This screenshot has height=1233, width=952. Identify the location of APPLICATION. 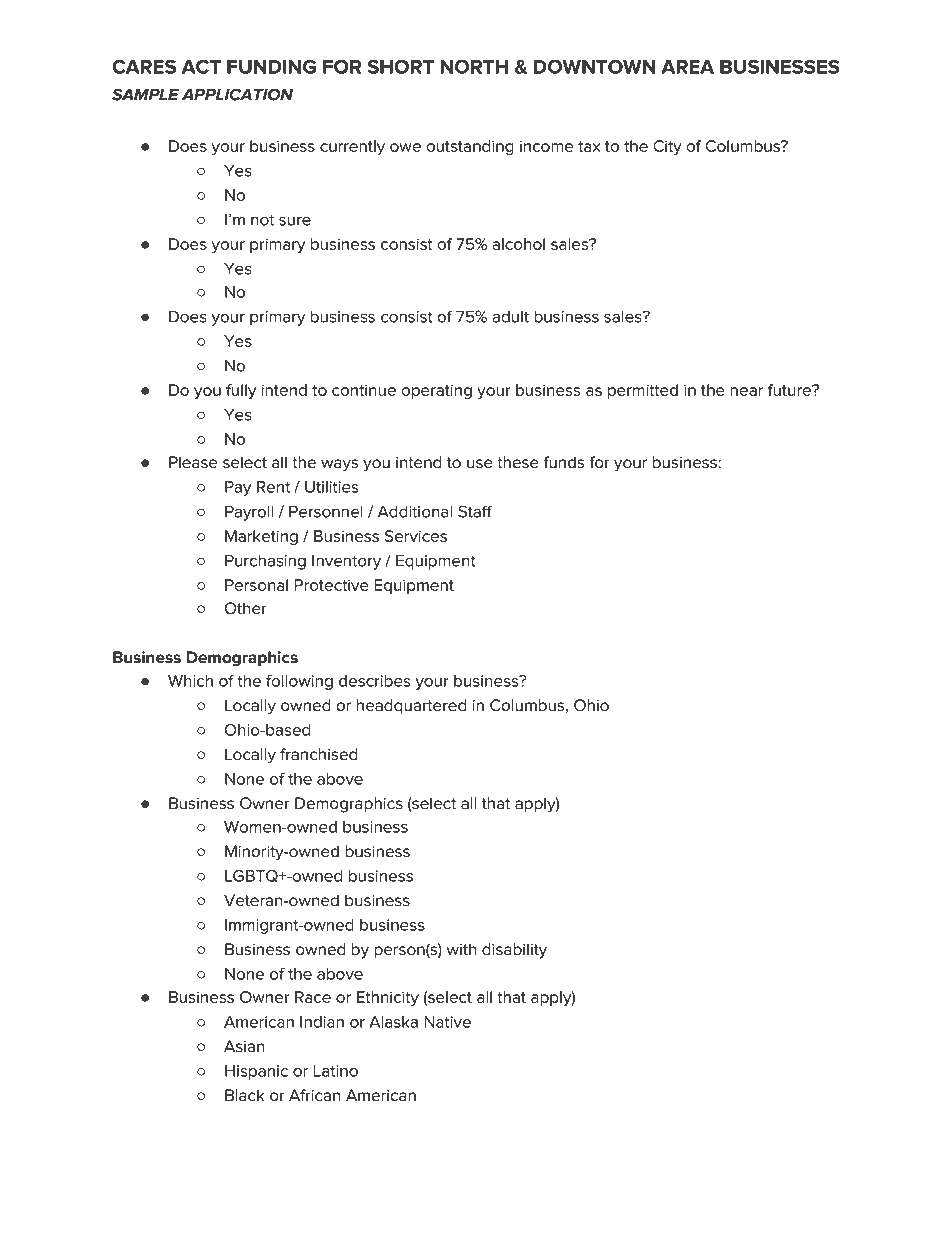
(237, 94).
